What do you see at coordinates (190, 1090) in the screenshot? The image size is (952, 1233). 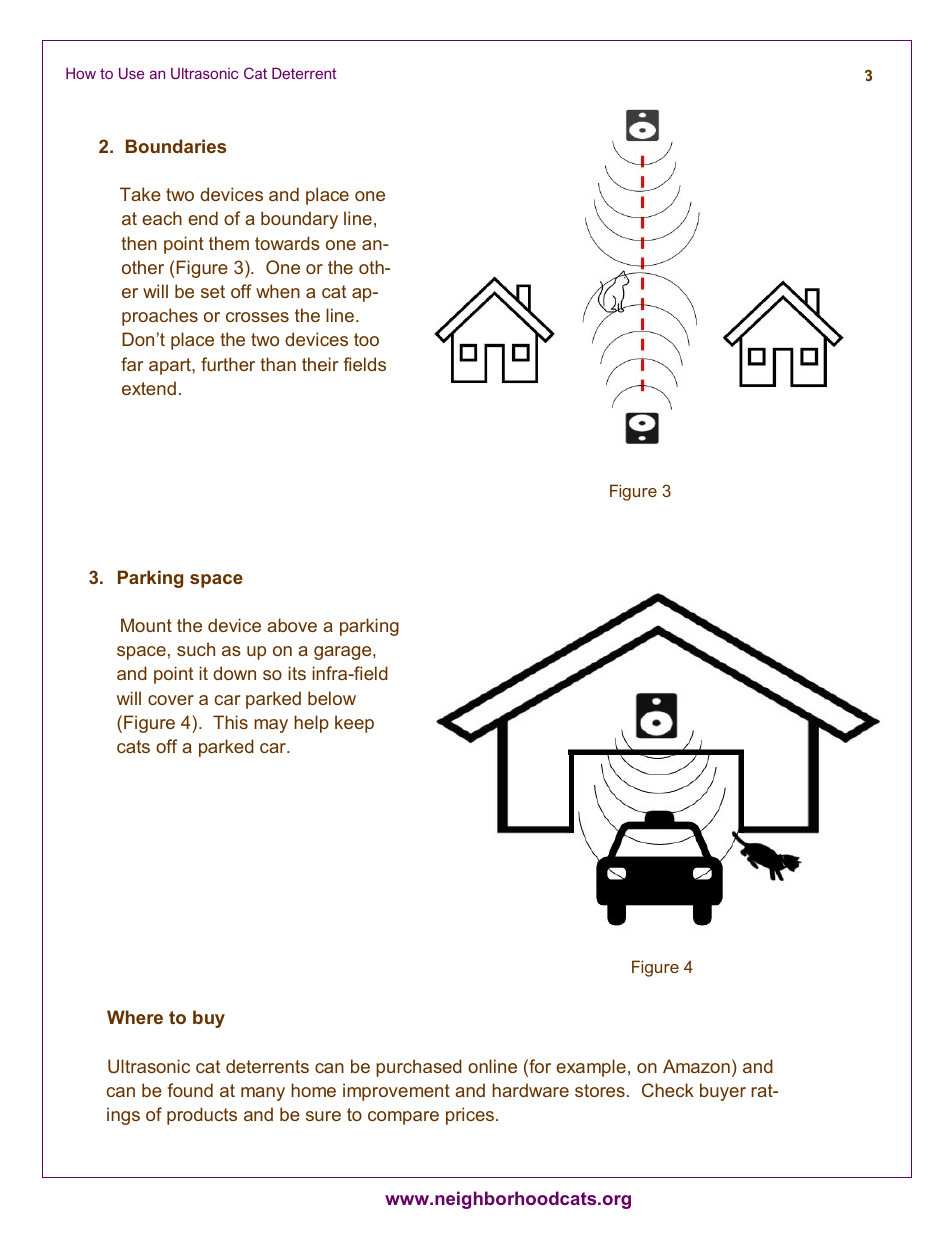 I see `found` at bounding box center [190, 1090].
